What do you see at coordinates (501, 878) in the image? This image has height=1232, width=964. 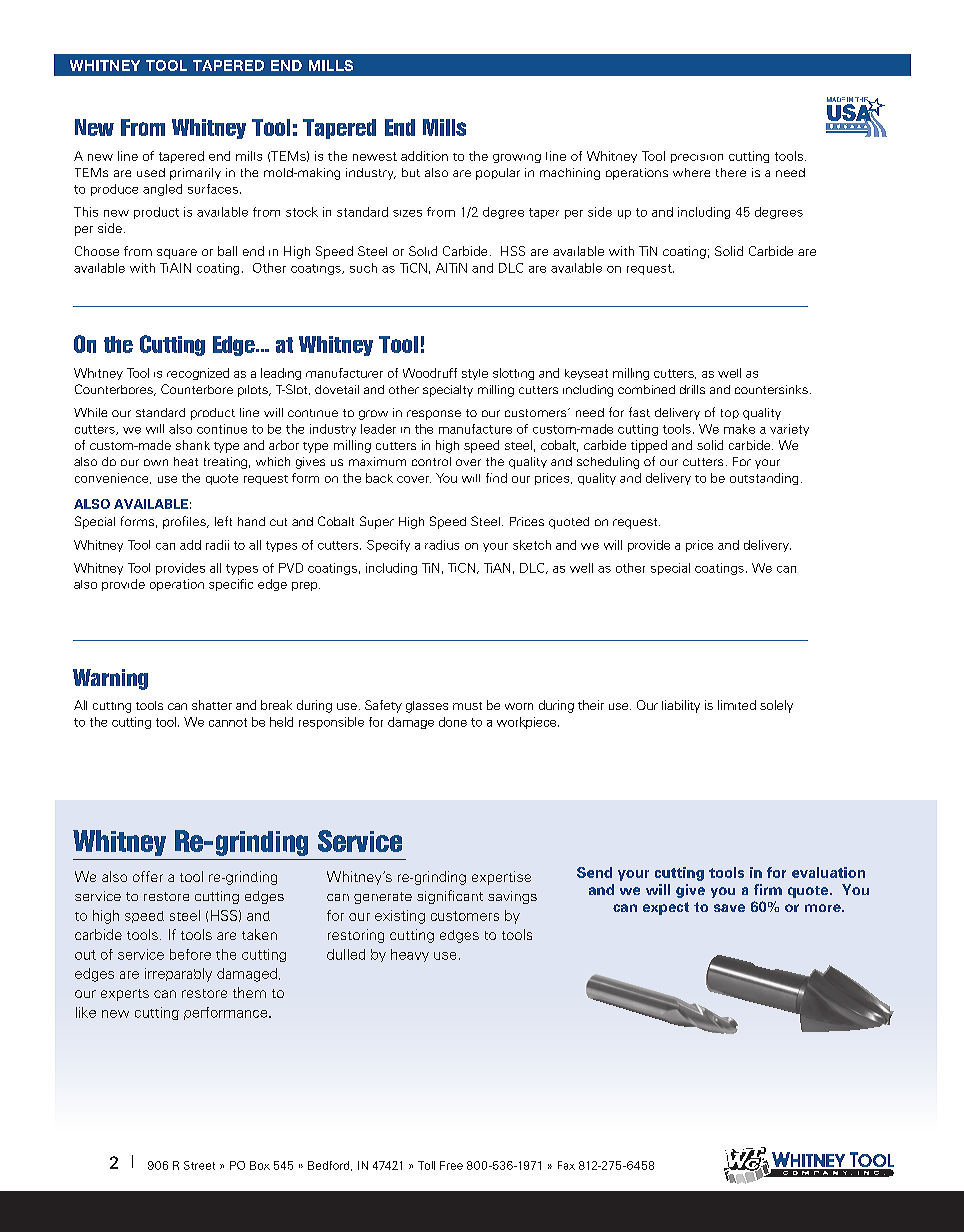 I see `expertise` at bounding box center [501, 878].
